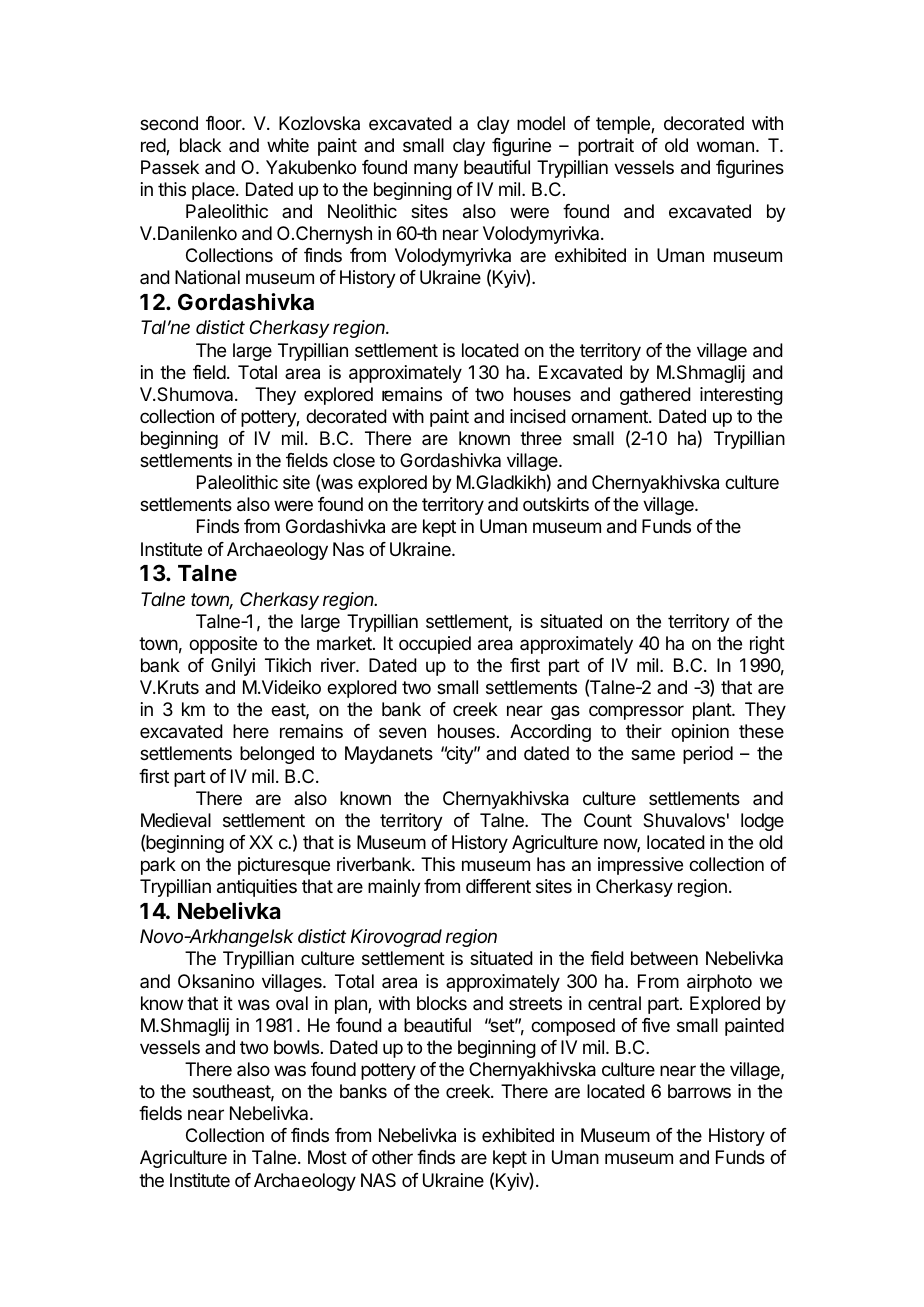 This screenshot has height=1307, width=924. I want to click on right, so click(767, 645).
